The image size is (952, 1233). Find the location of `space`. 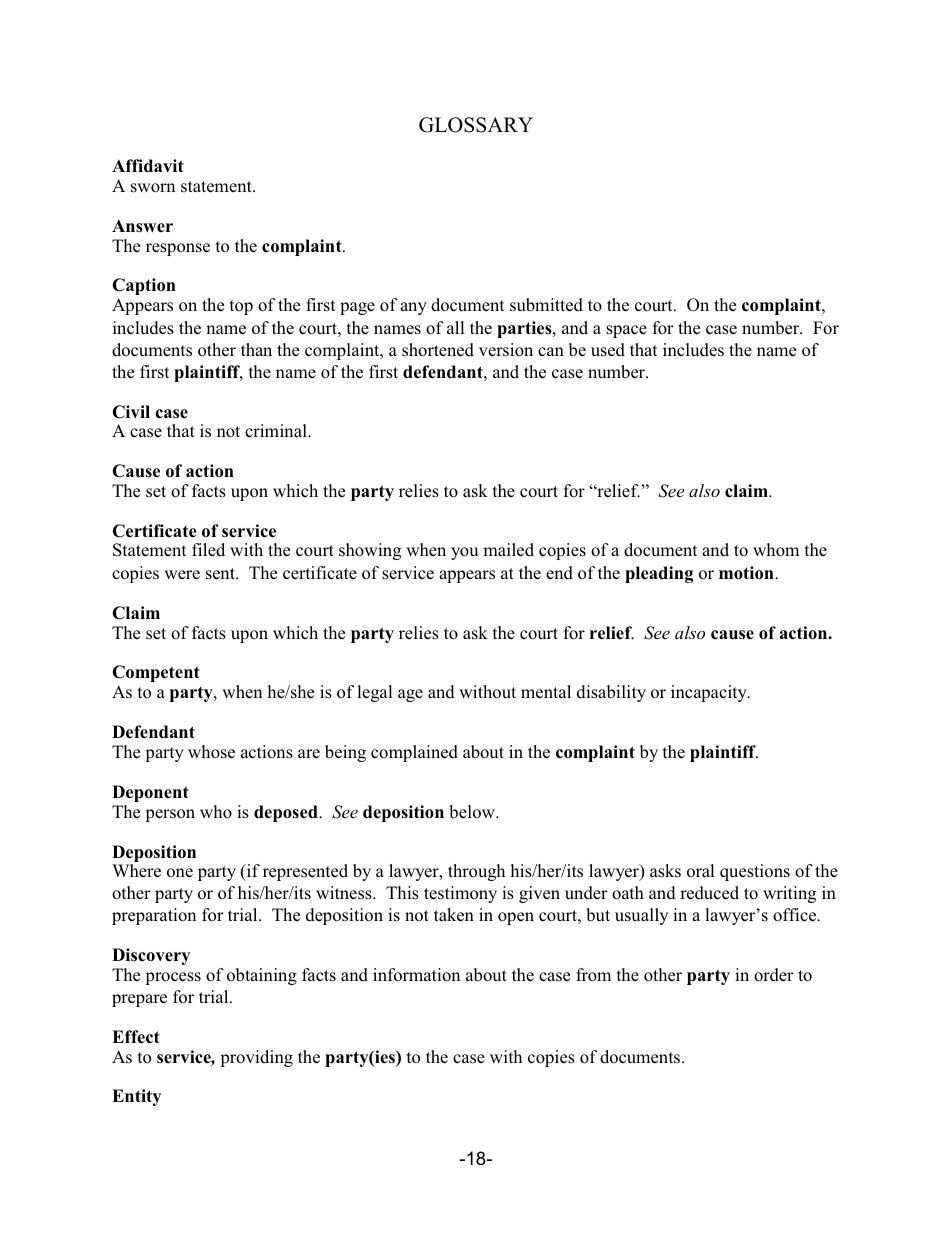

space is located at coordinates (626, 331).
